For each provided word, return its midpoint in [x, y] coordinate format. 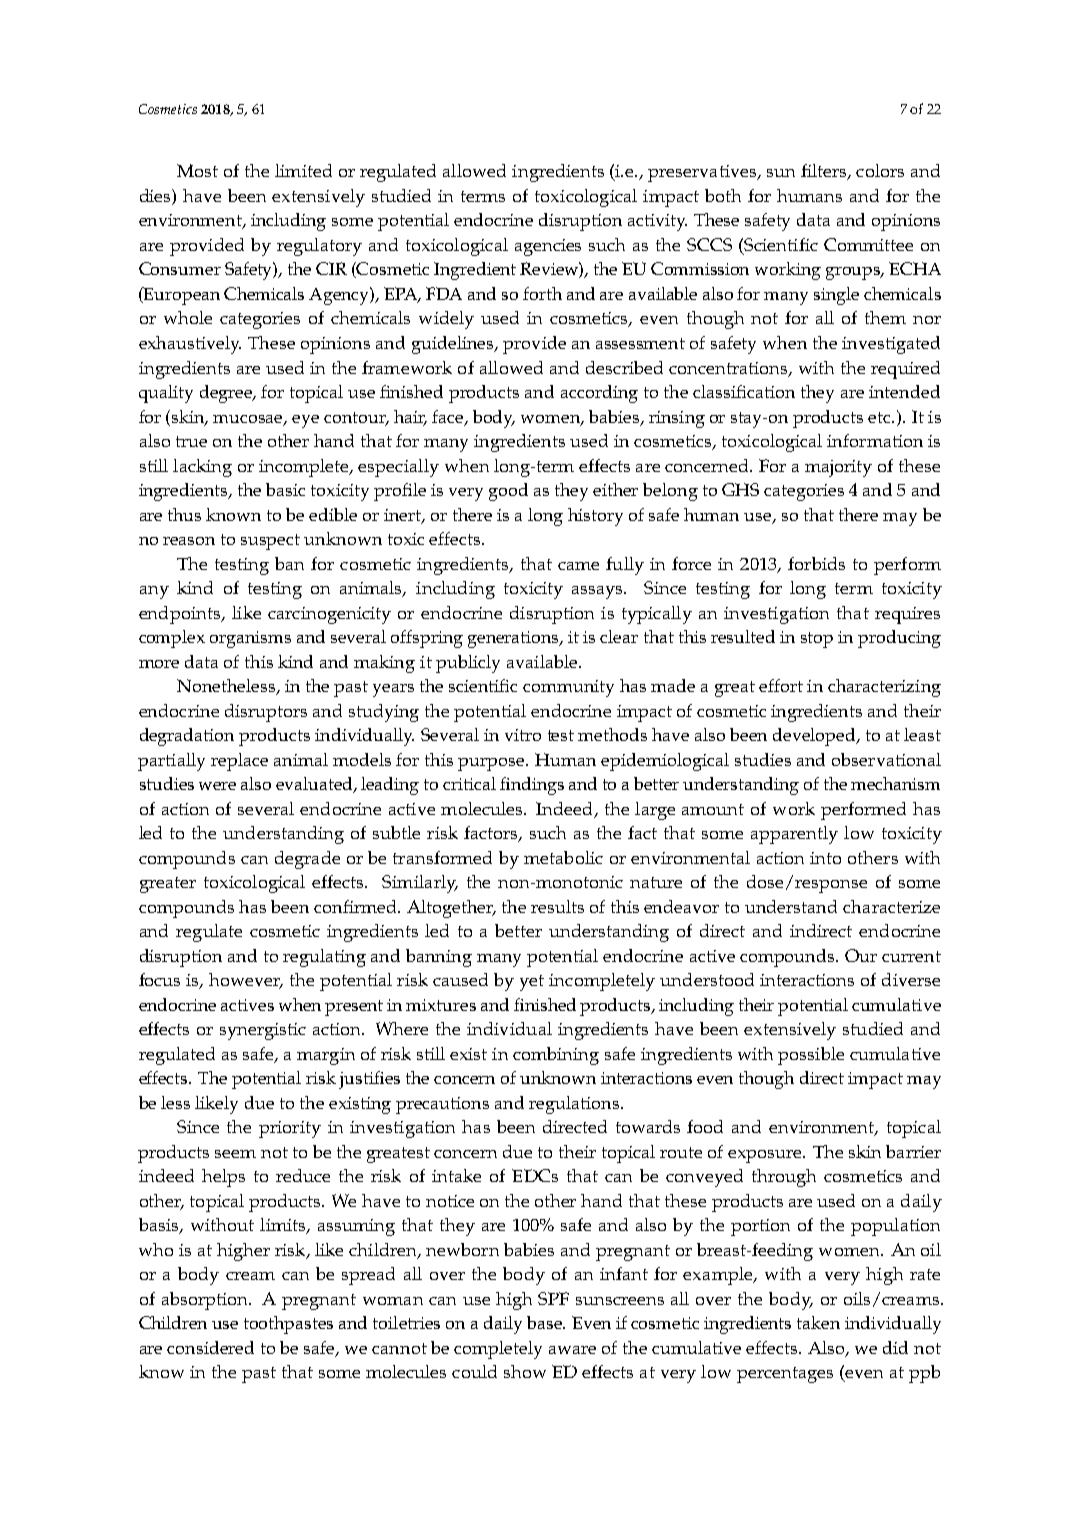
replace [239, 762]
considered [210, 1347]
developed [815, 737]
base [545, 1322]
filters [825, 172]
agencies [548, 247]
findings [532, 786]
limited [303, 170]
